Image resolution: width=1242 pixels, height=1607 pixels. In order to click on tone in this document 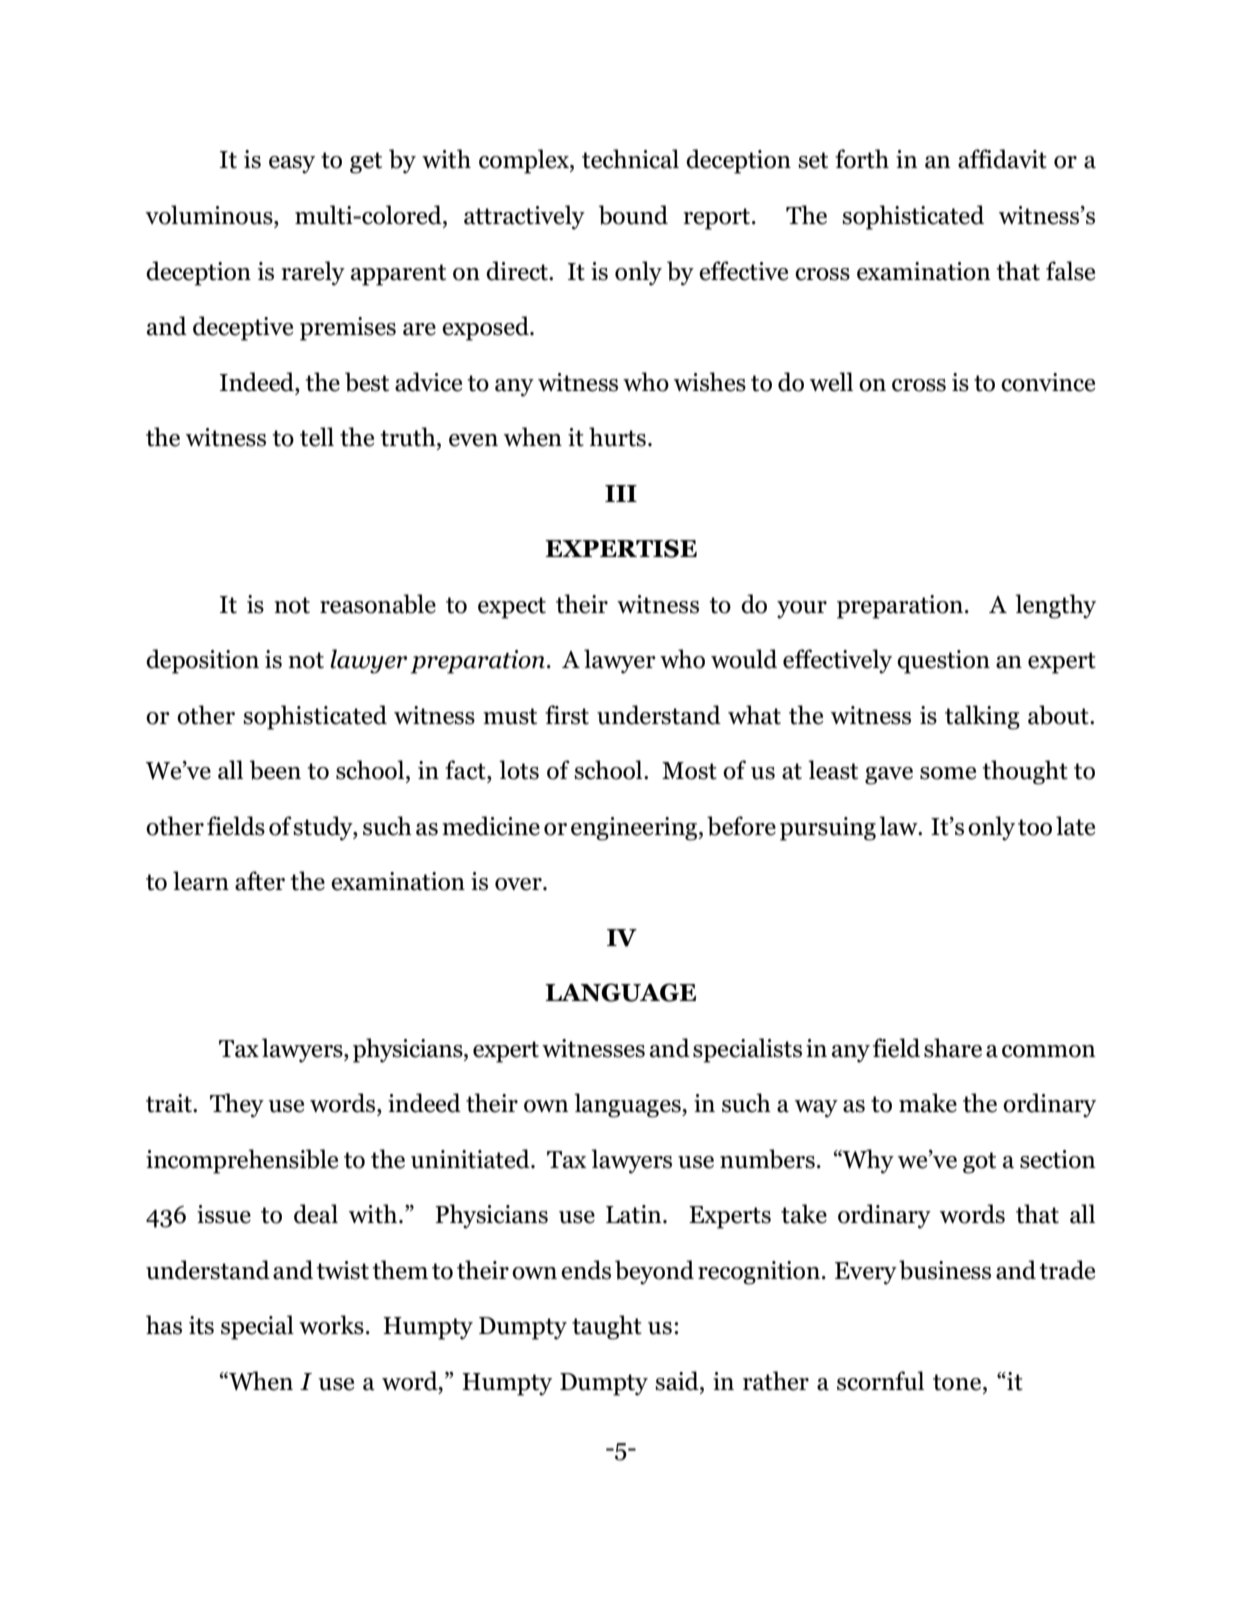, I will do `click(958, 1382)`.
